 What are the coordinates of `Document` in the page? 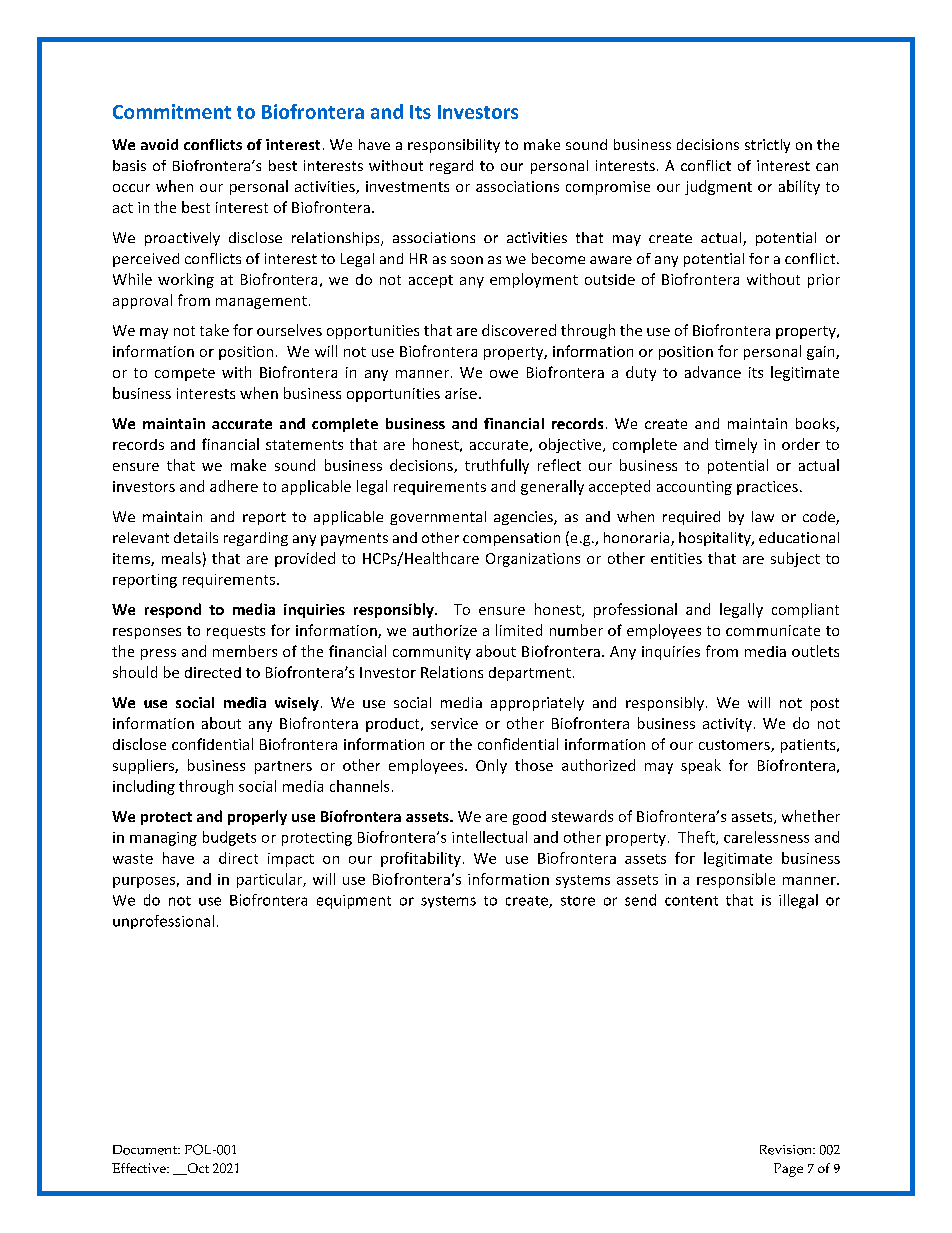 It's located at (146, 1150).
